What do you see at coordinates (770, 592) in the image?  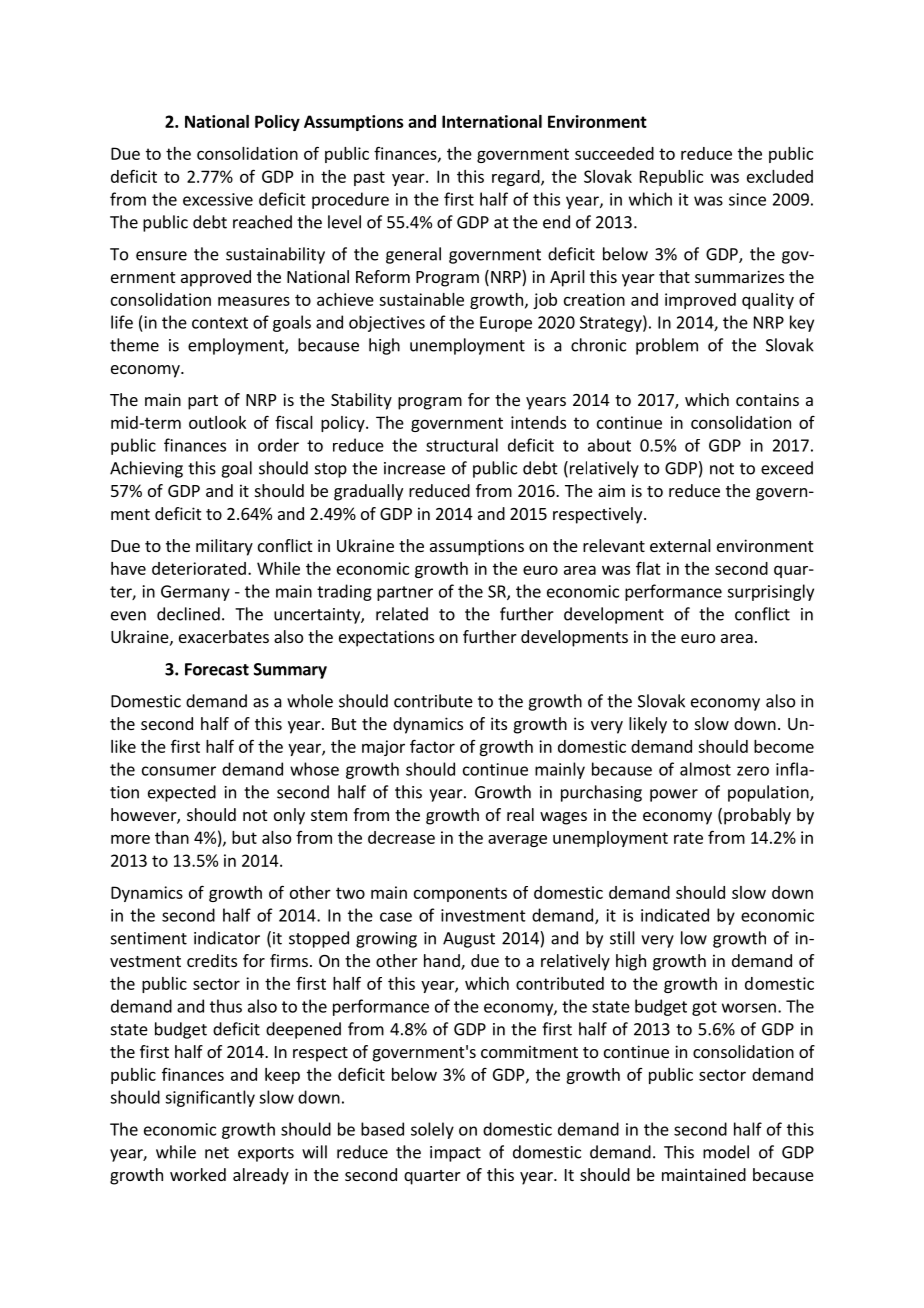 I see `surprisingly` at bounding box center [770, 592].
